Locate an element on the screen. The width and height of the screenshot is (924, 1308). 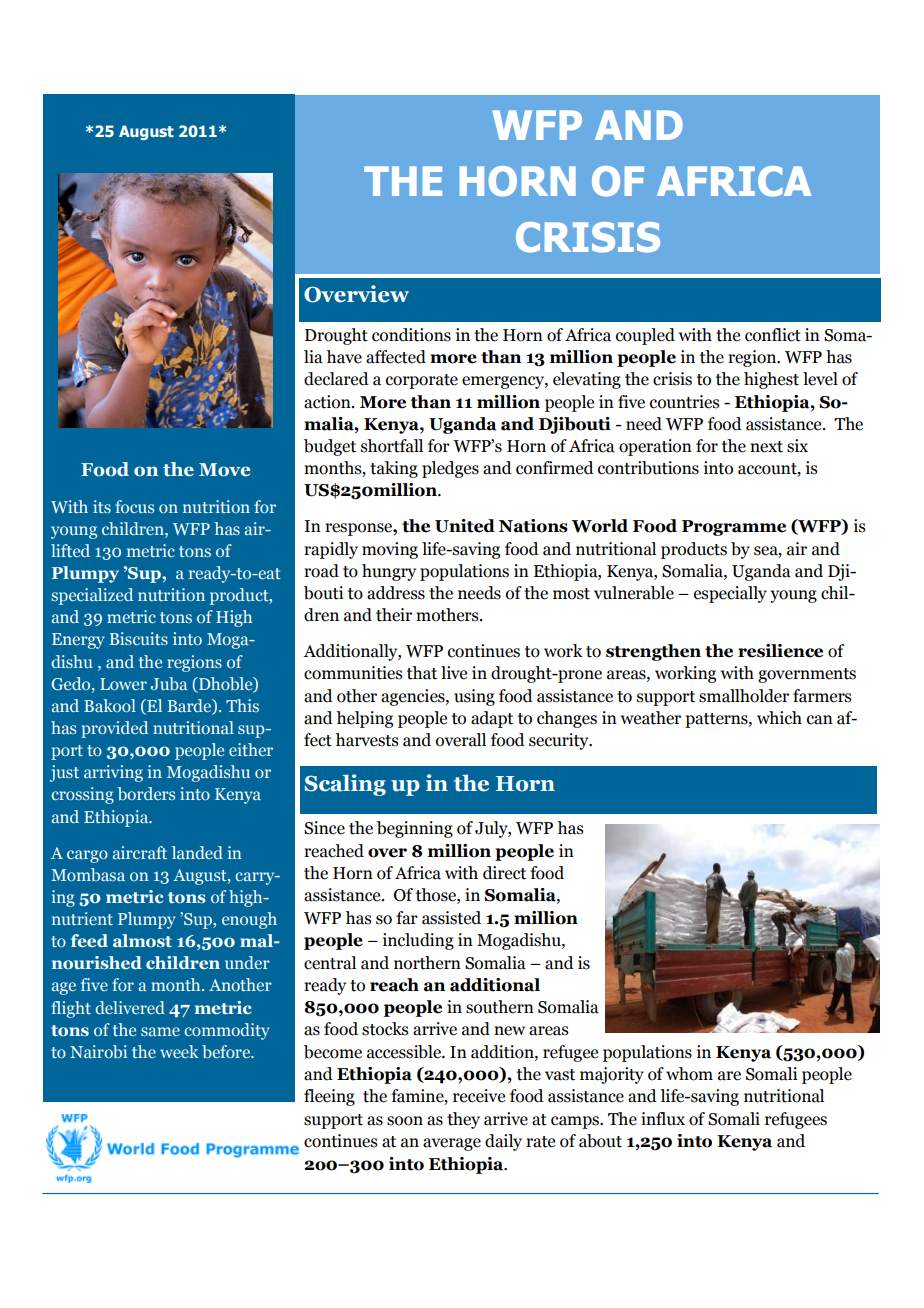
adapt is located at coordinates (492, 719).
